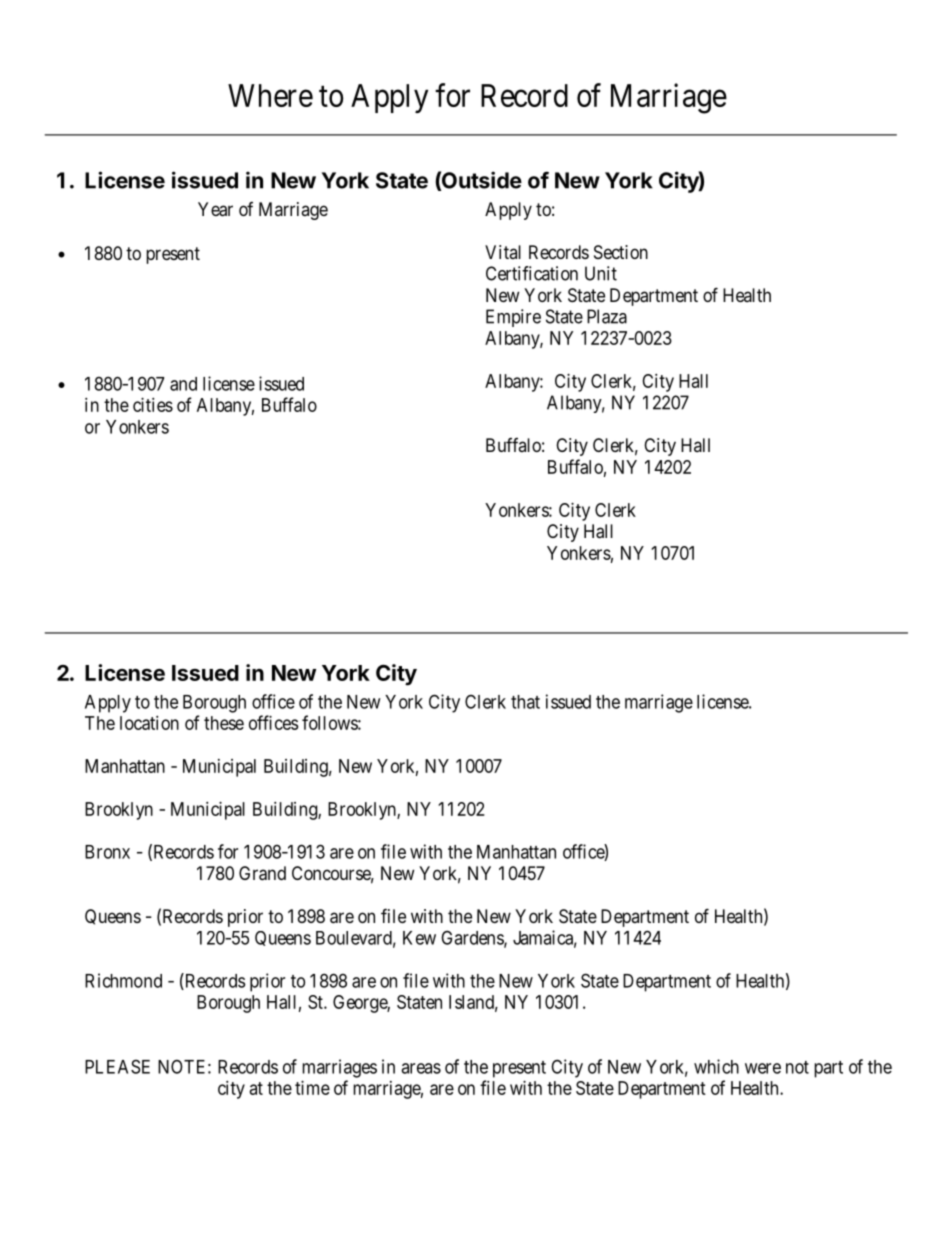 The height and width of the screenshot is (1233, 952). What do you see at coordinates (621, 252) in the screenshot?
I see `Section` at bounding box center [621, 252].
